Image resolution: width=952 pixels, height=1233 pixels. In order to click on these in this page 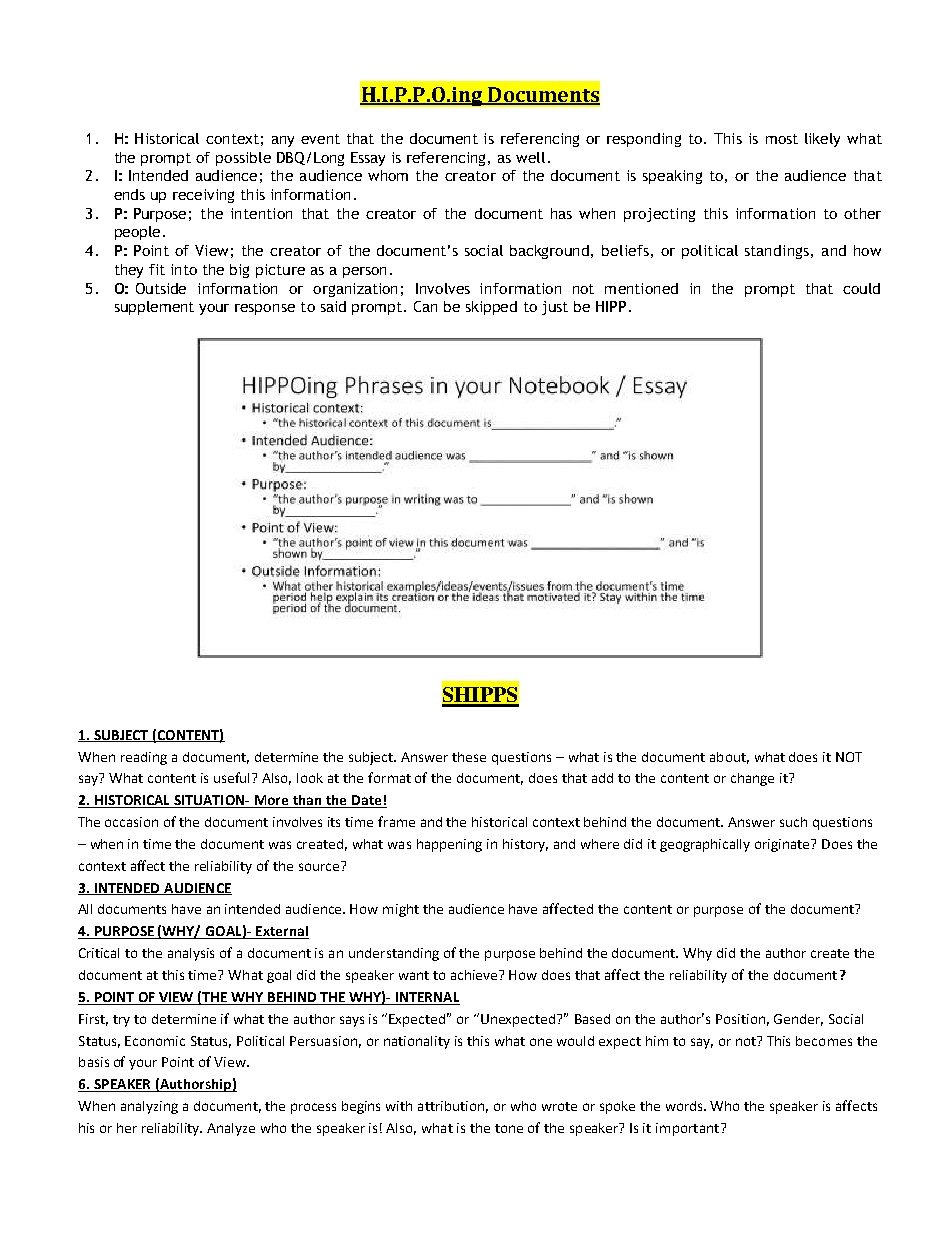, I will do `click(469, 757)`.
